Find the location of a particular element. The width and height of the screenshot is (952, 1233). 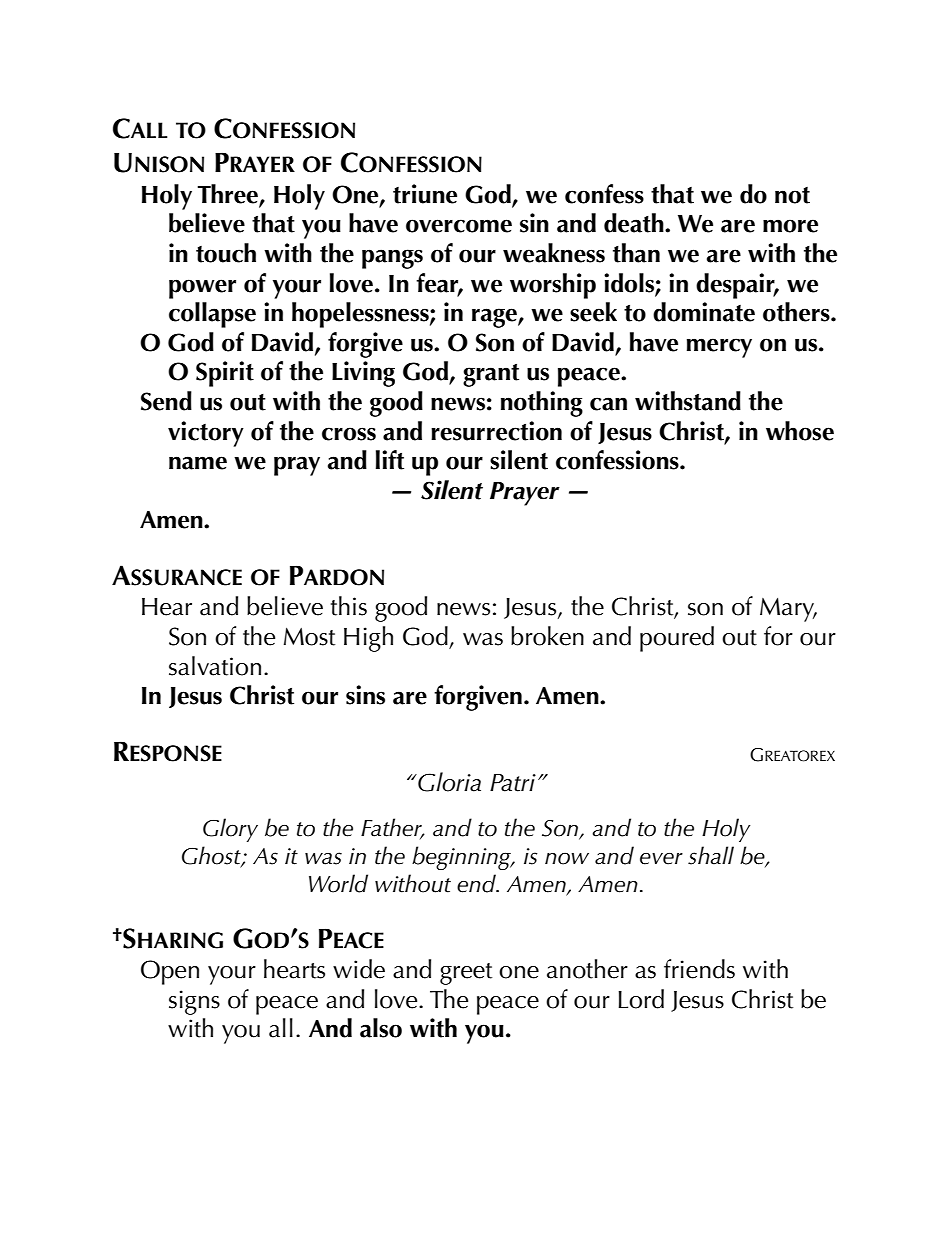

poured is located at coordinates (677, 639).
